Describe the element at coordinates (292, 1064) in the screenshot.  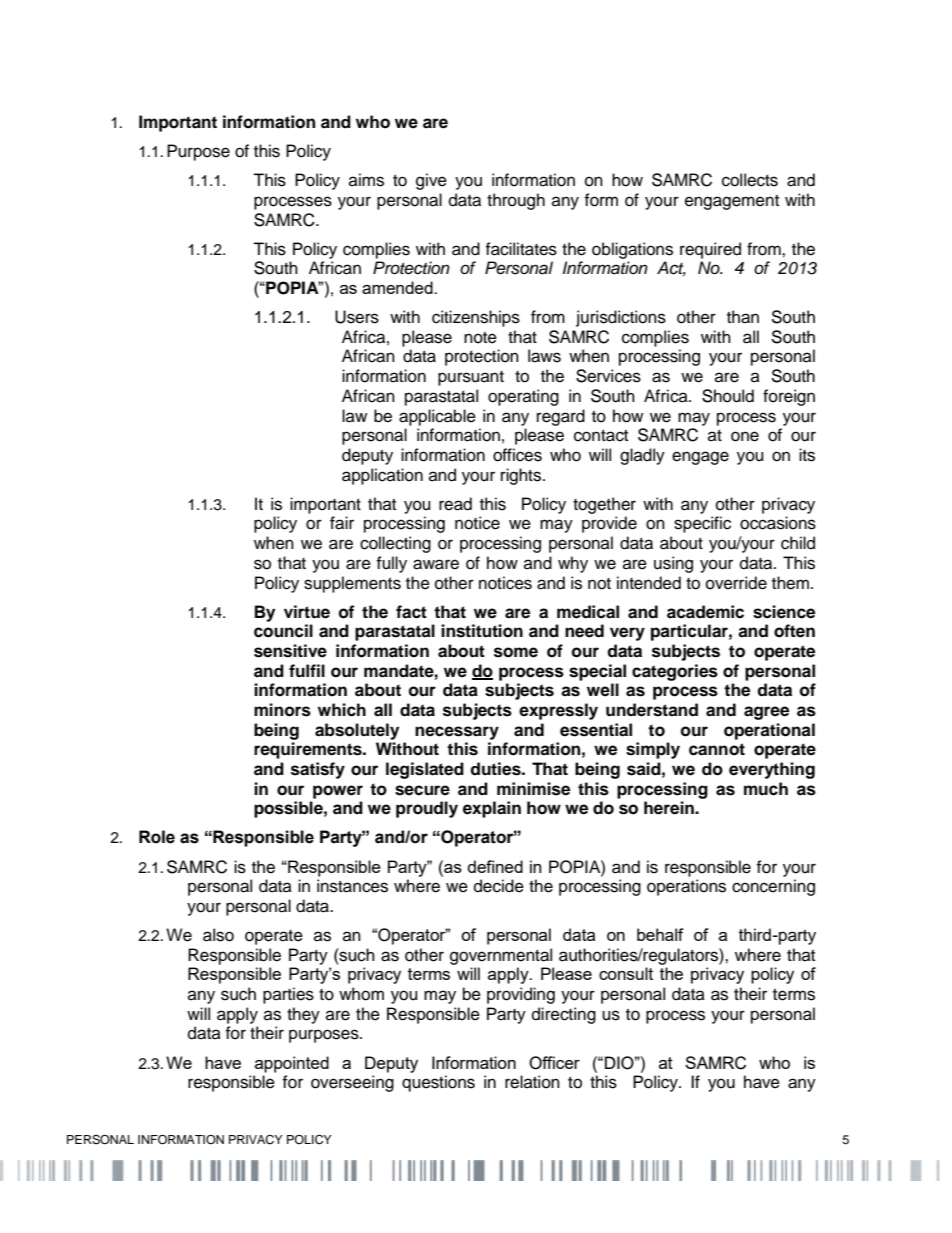
I see `appointed` at that location.
